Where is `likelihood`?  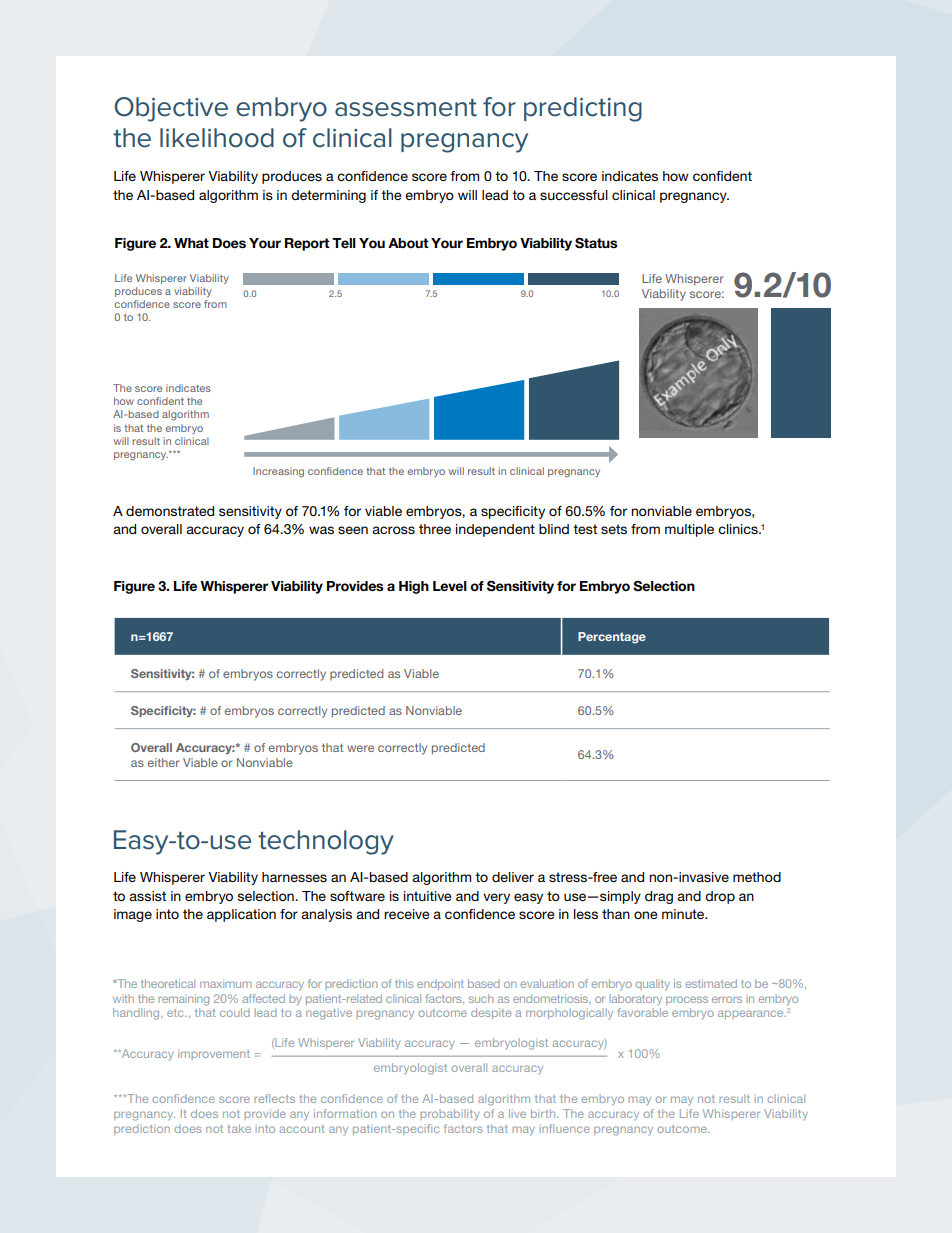 likelihood is located at coordinates (217, 138).
